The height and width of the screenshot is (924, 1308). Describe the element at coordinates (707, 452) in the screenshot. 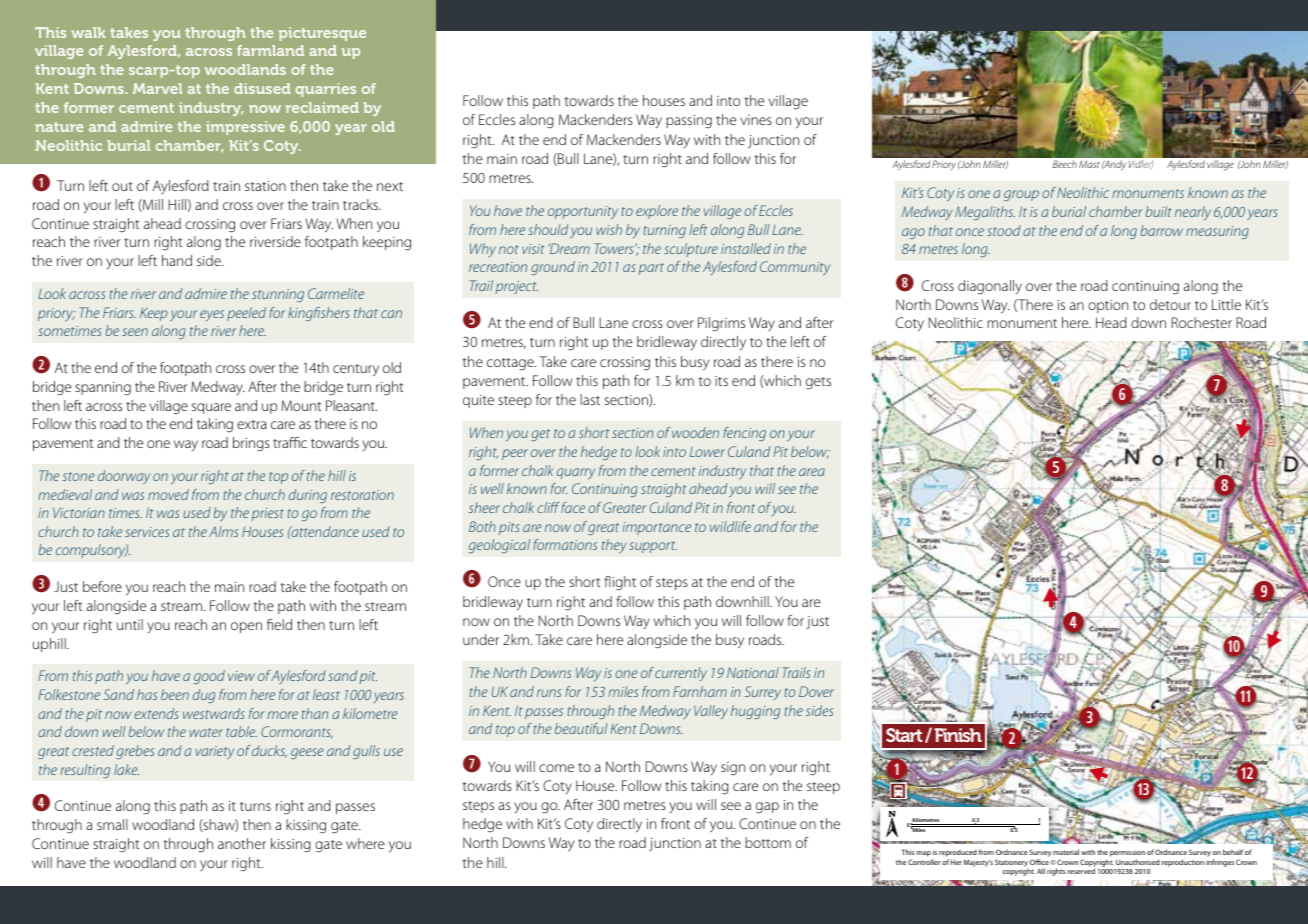

I see `Lower` at that location.
